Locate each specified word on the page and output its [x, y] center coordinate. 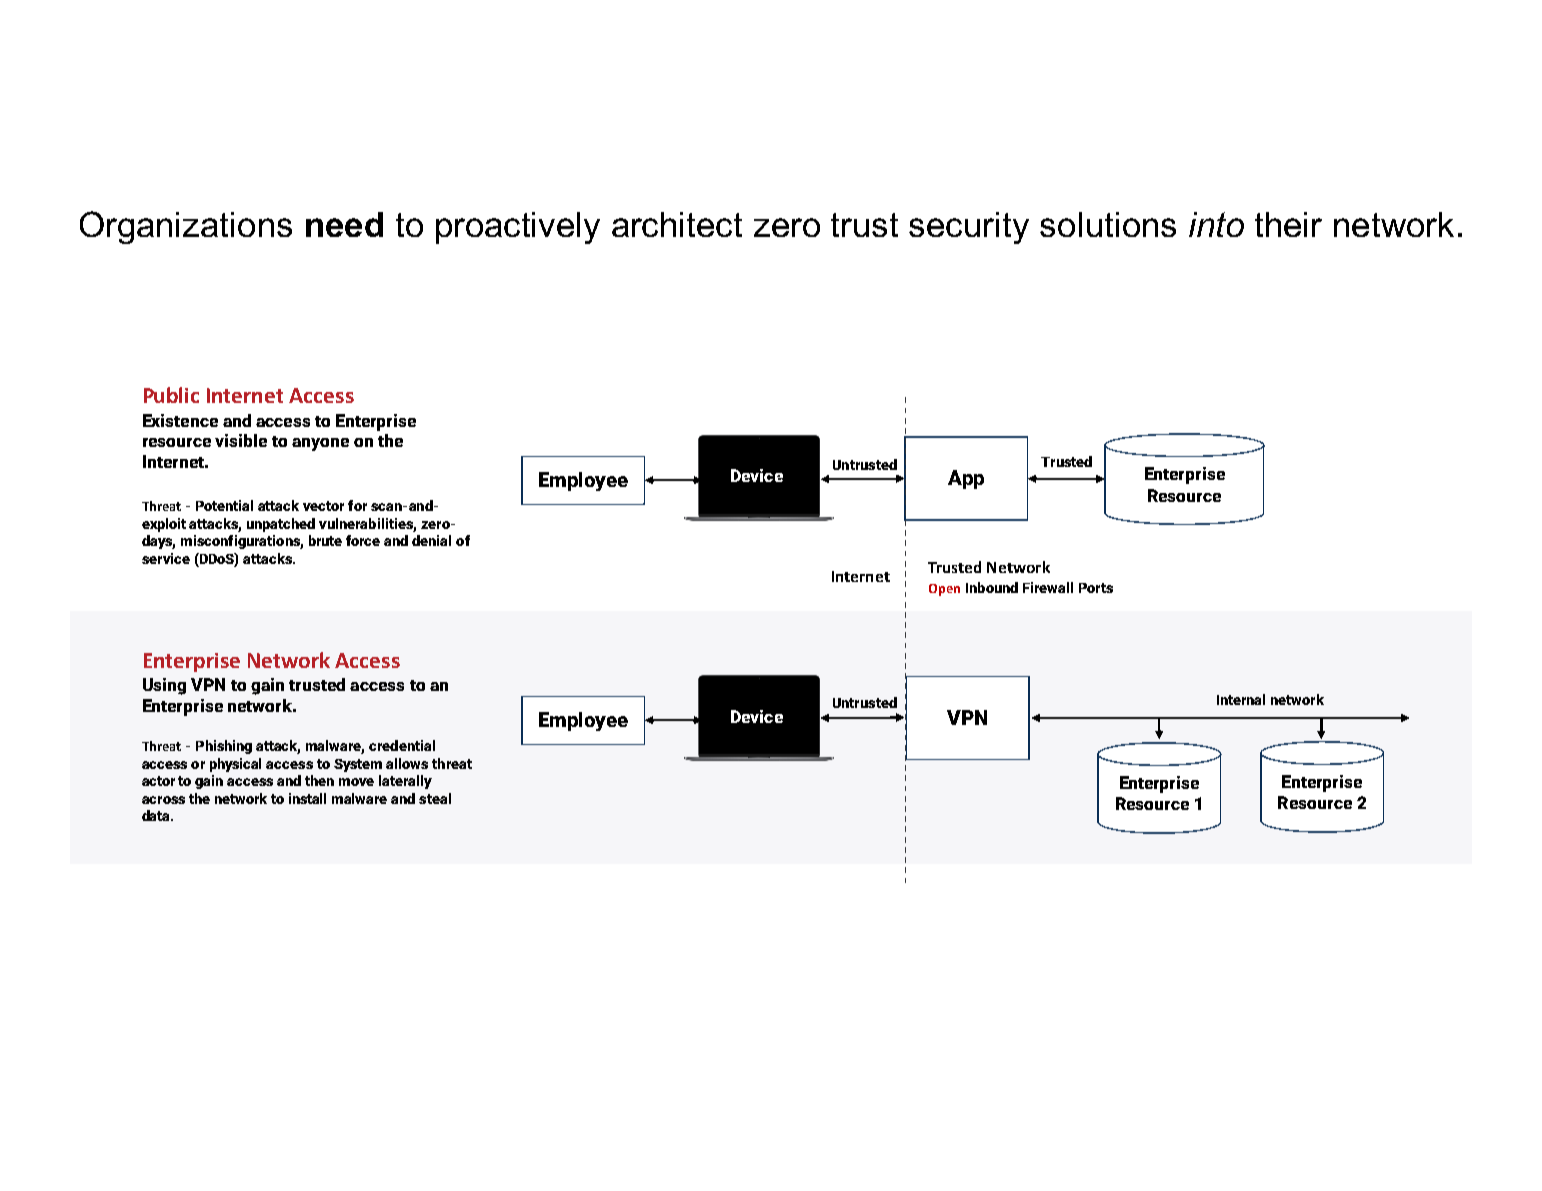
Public [171, 395]
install [307, 798]
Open [944, 590]
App [966, 479]
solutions [1108, 224]
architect [677, 224]
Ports [1096, 588]
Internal [1241, 699]
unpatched [281, 525]
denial [431, 540]
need [344, 224]
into [1216, 224]
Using [164, 686]
